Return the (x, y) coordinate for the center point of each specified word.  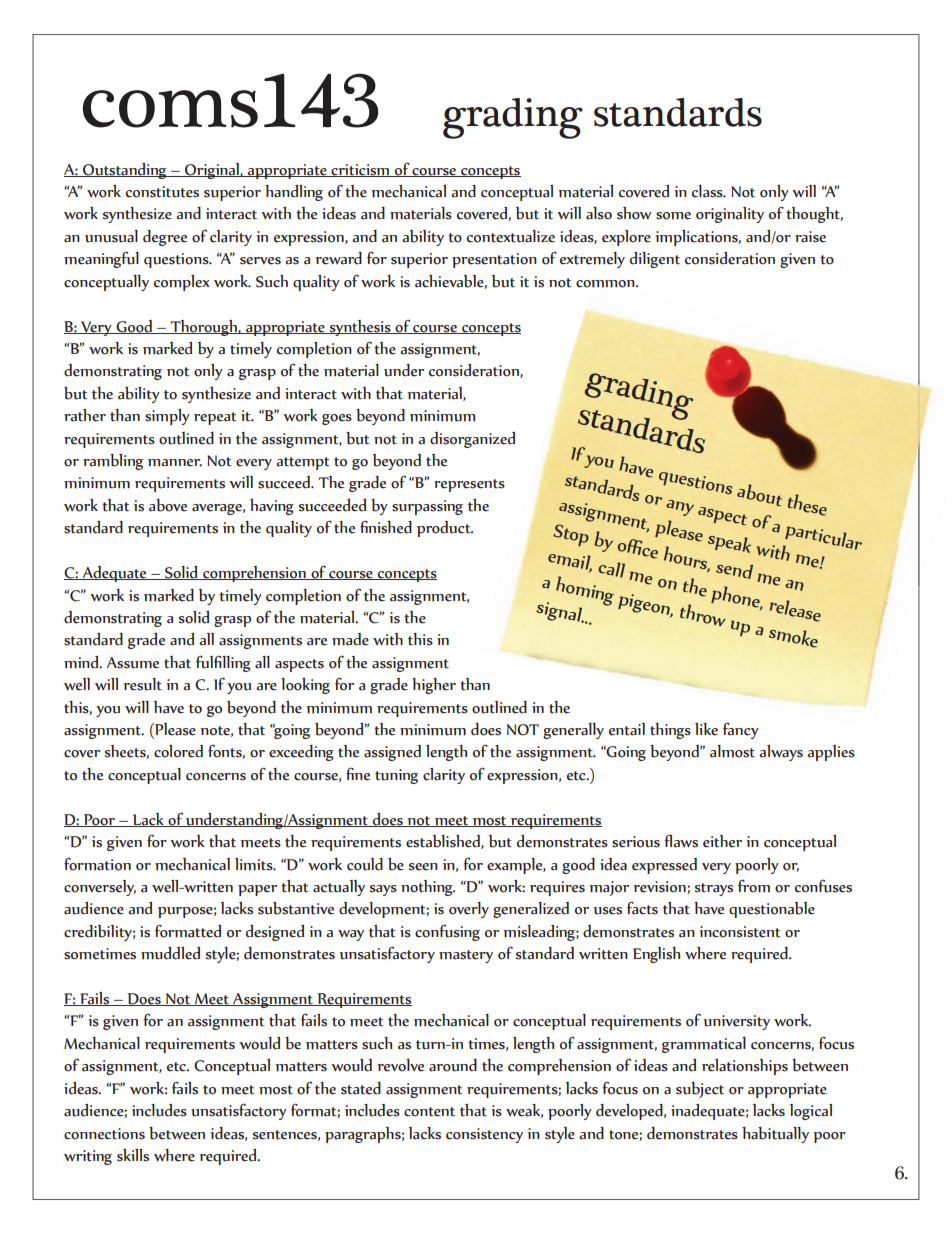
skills (133, 1155)
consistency (484, 1135)
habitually (775, 1135)
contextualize (511, 236)
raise (810, 237)
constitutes (162, 192)
